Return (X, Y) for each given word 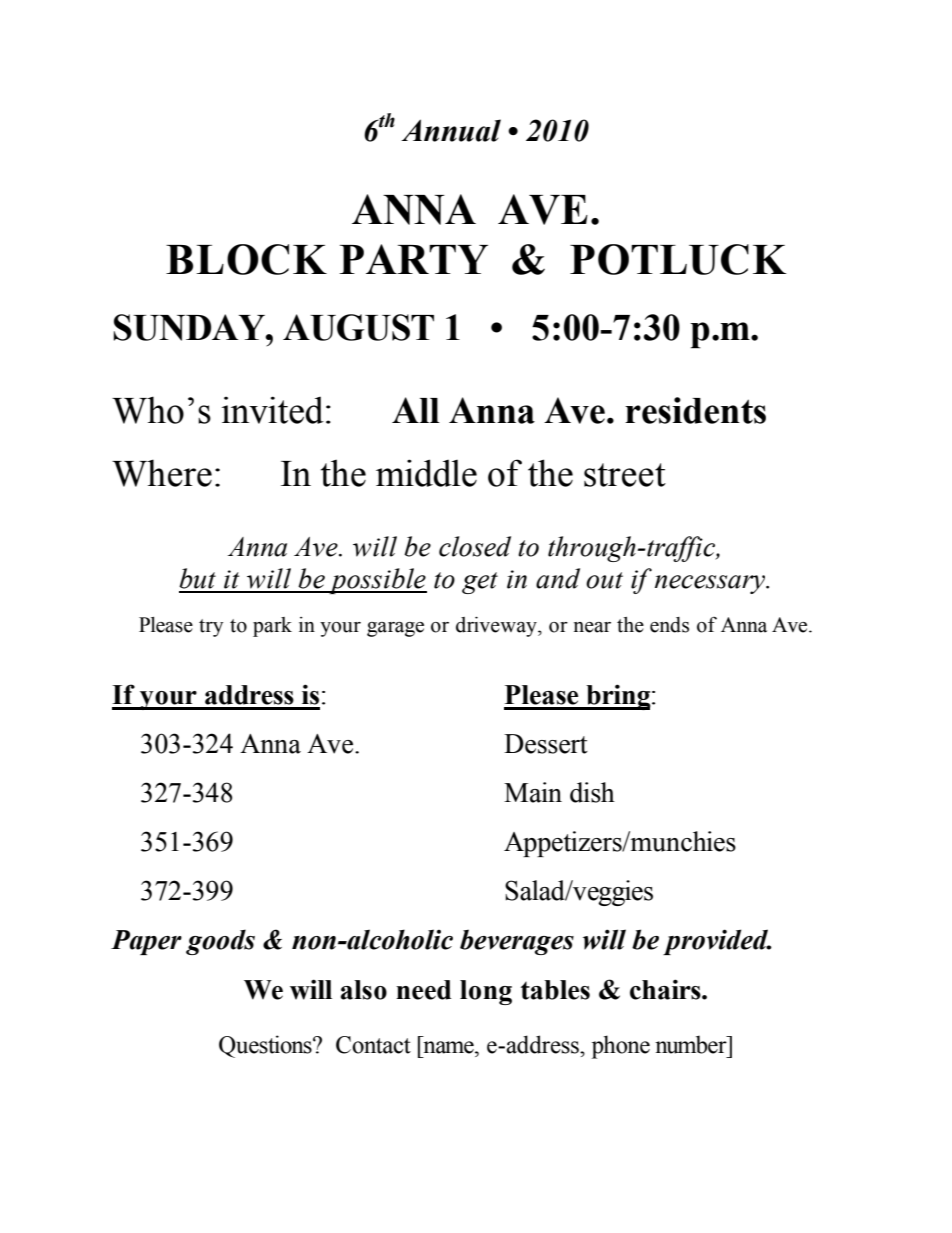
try (211, 628)
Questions (266, 1046)
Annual (451, 130)
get (480, 583)
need (423, 990)
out (604, 580)
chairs (666, 989)
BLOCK (246, 259)
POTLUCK (678, 259)
